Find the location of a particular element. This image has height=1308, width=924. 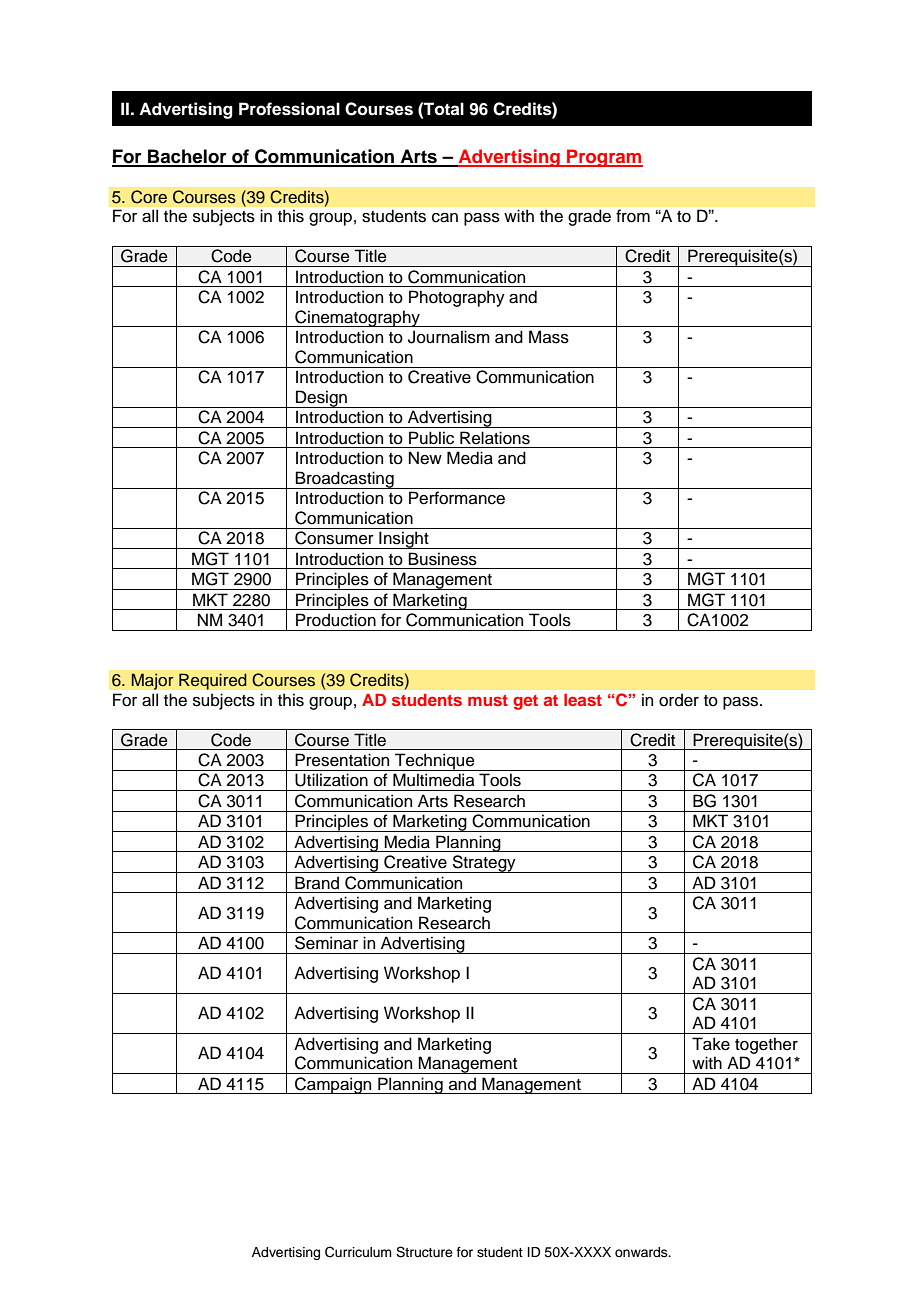

Take is located at coordinates (711, 1044).
